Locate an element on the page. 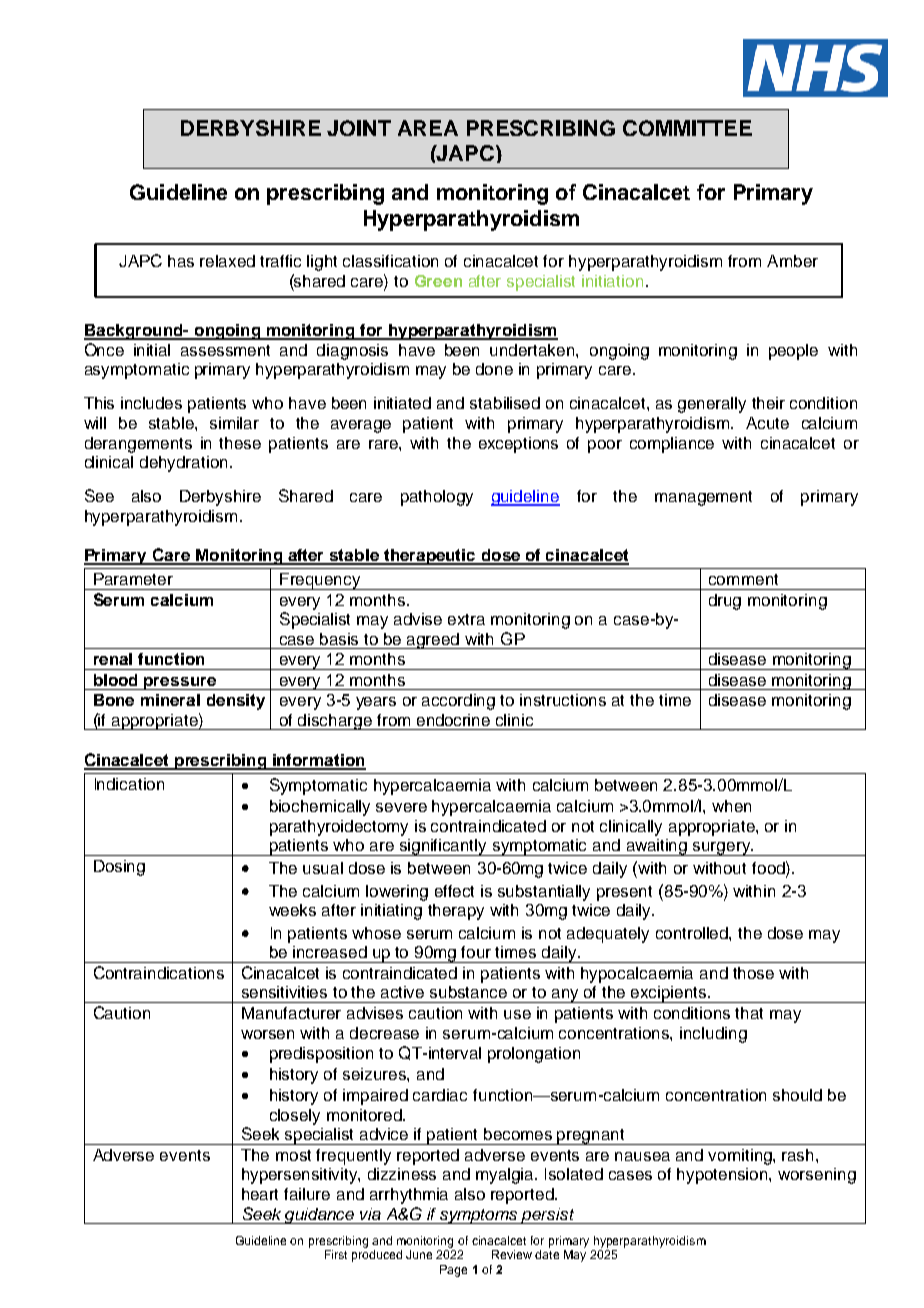  COMMITTEE is located at coordinates (687, 128).
